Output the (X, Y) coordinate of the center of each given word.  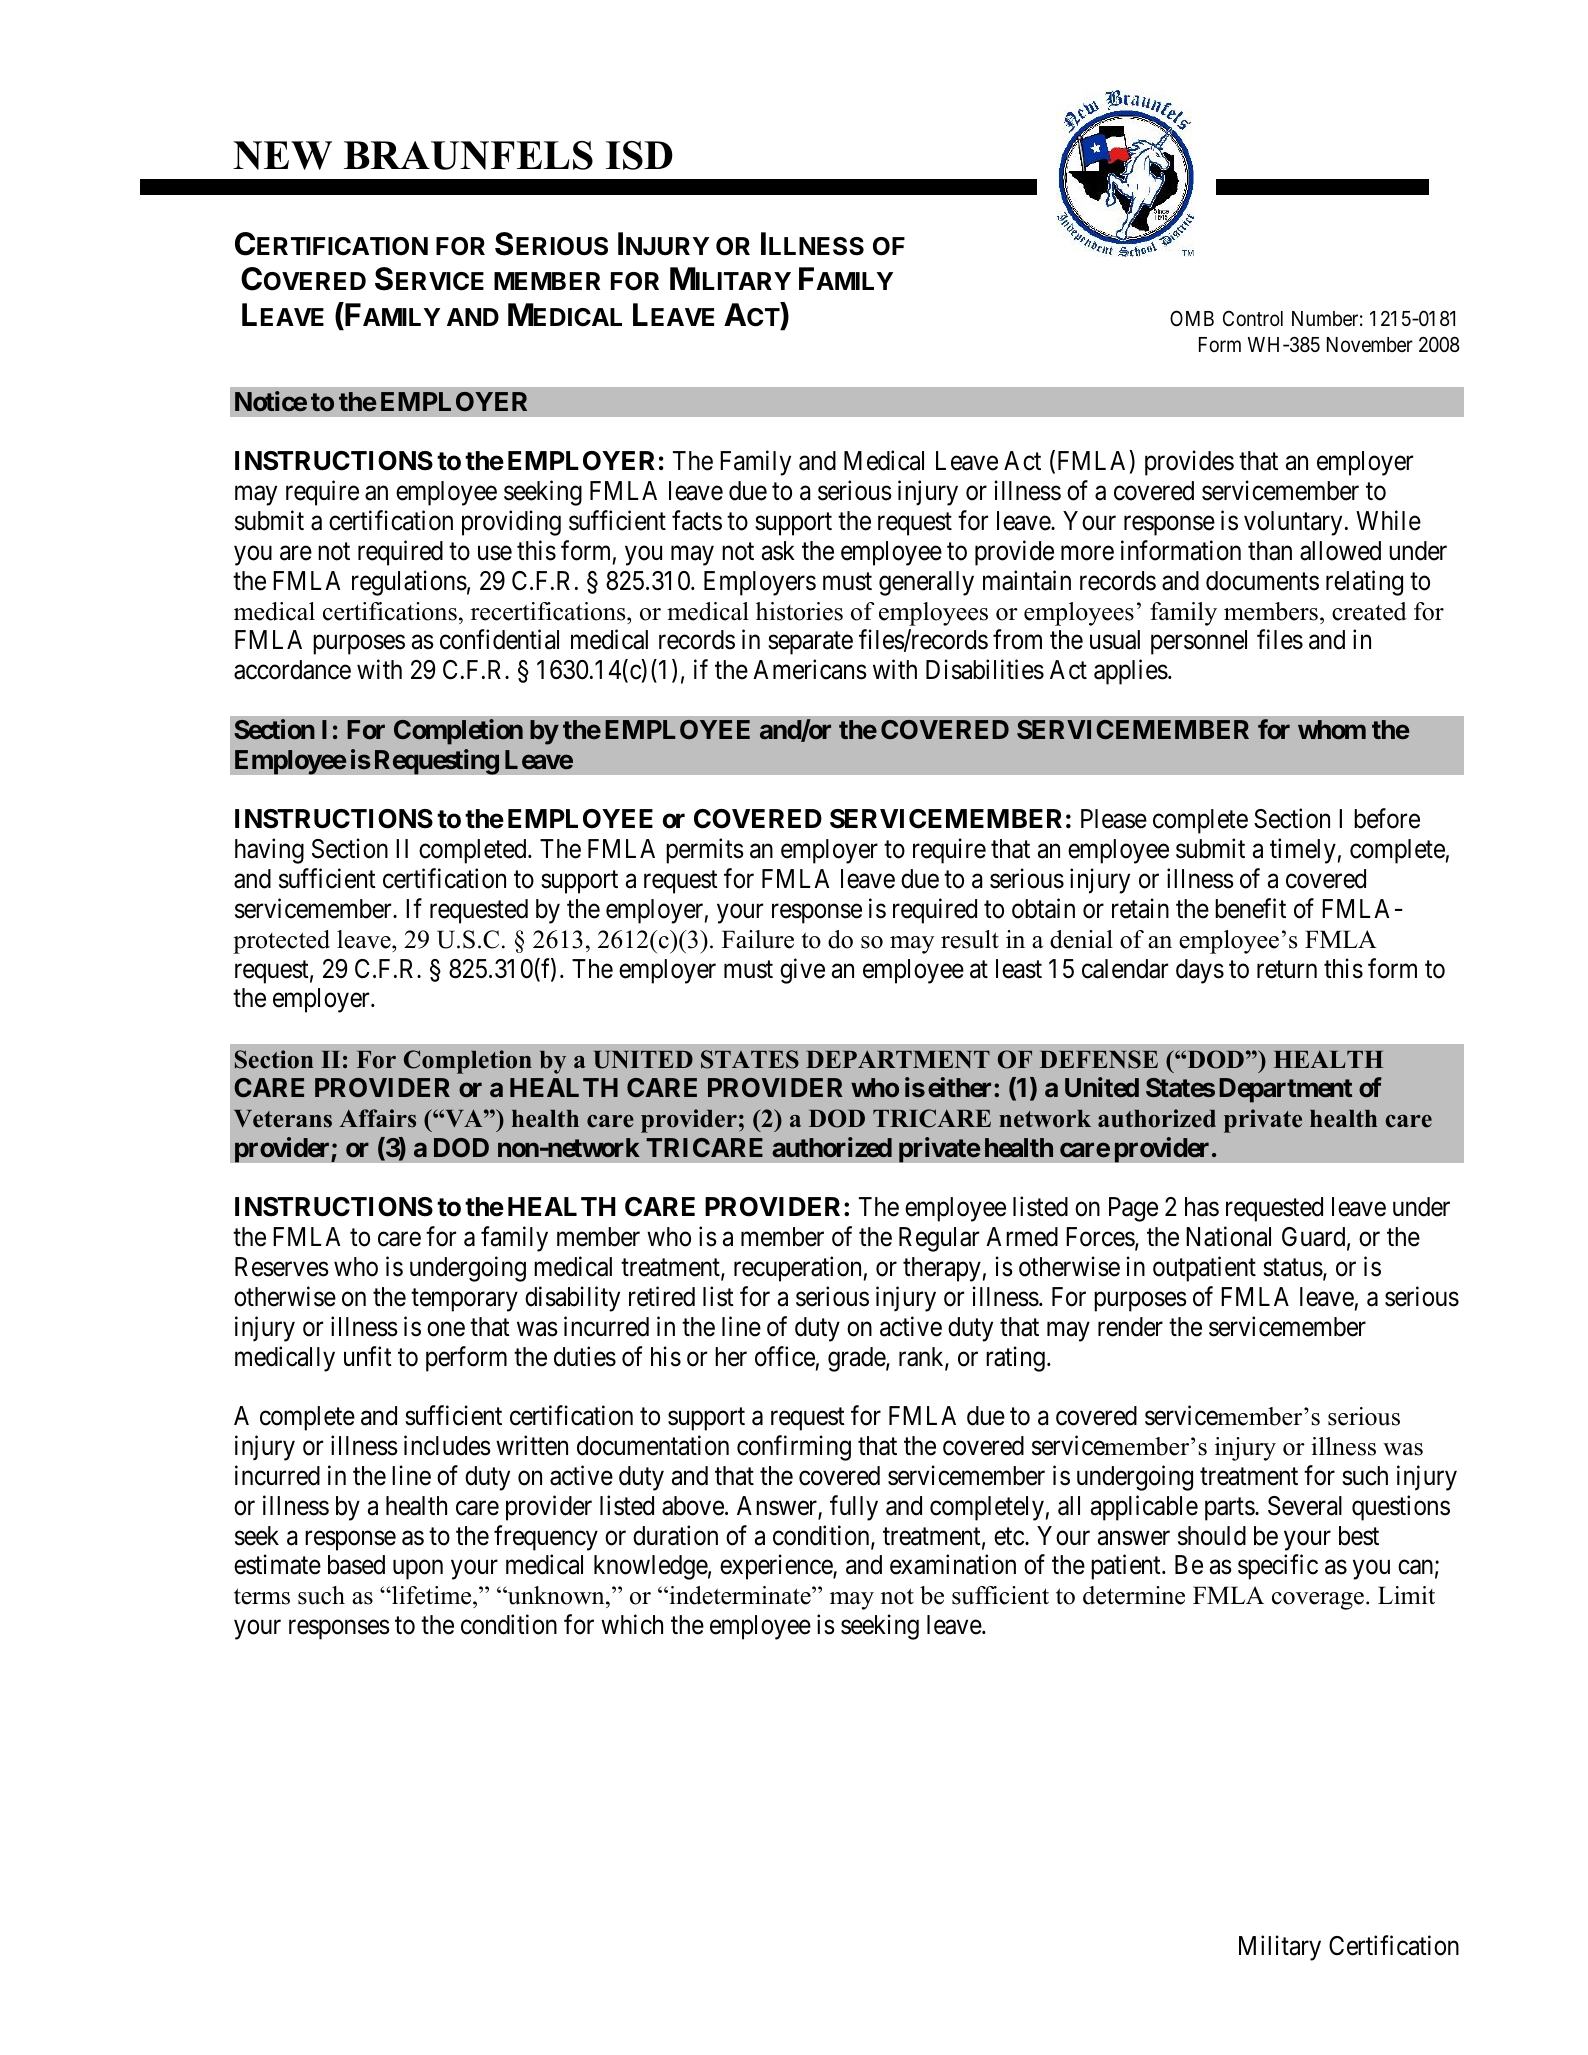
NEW (282, 155)
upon (418, 1570)
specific (1278, 1567)
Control (1253, 318)
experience (777, 1567)
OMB (1192, 318)
